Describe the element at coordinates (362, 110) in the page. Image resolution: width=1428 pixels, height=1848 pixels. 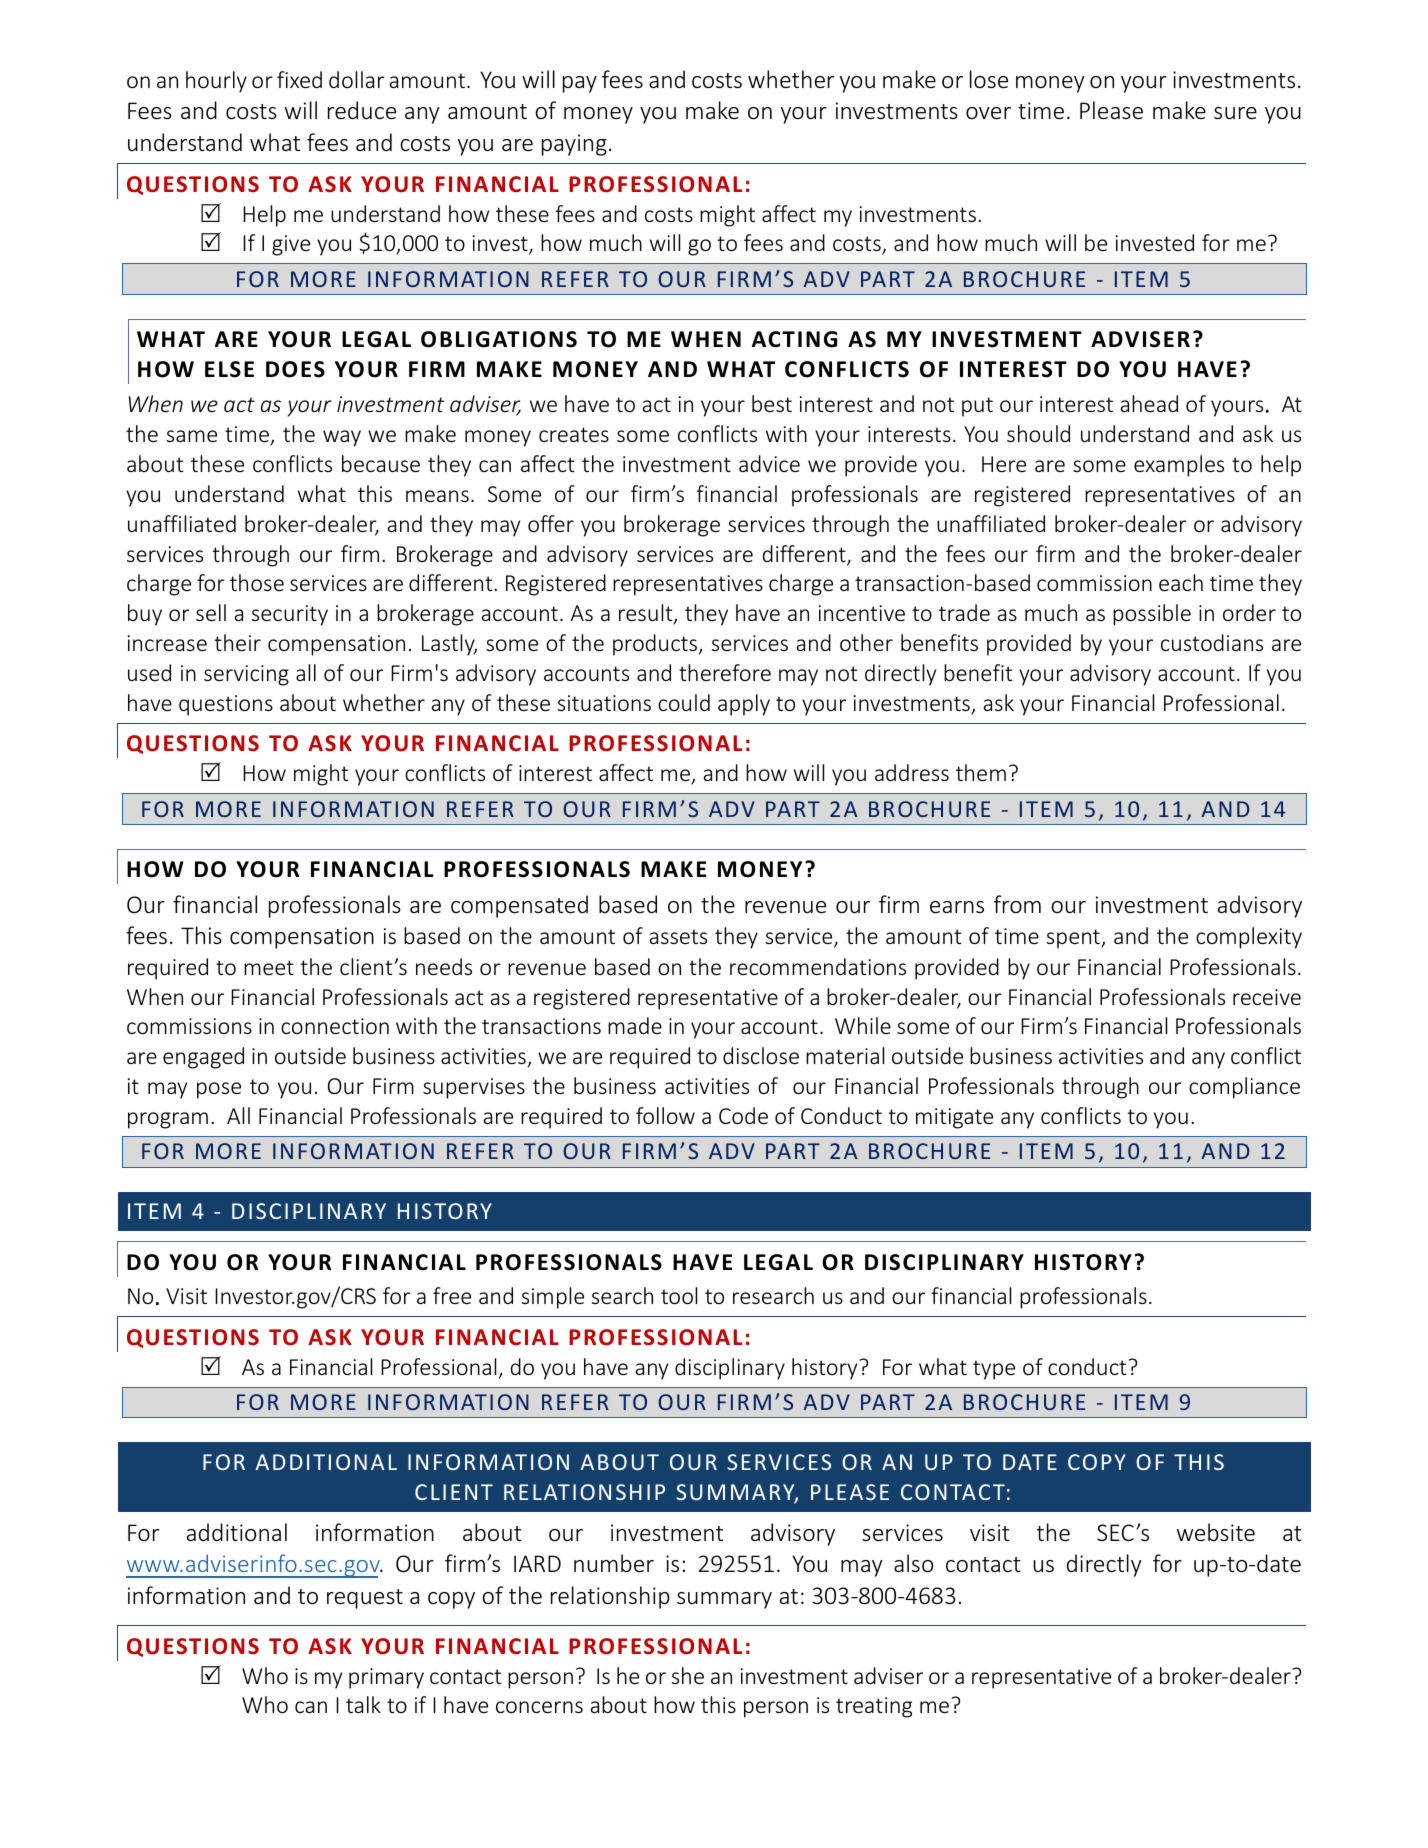
I see `reduce` at that location.
